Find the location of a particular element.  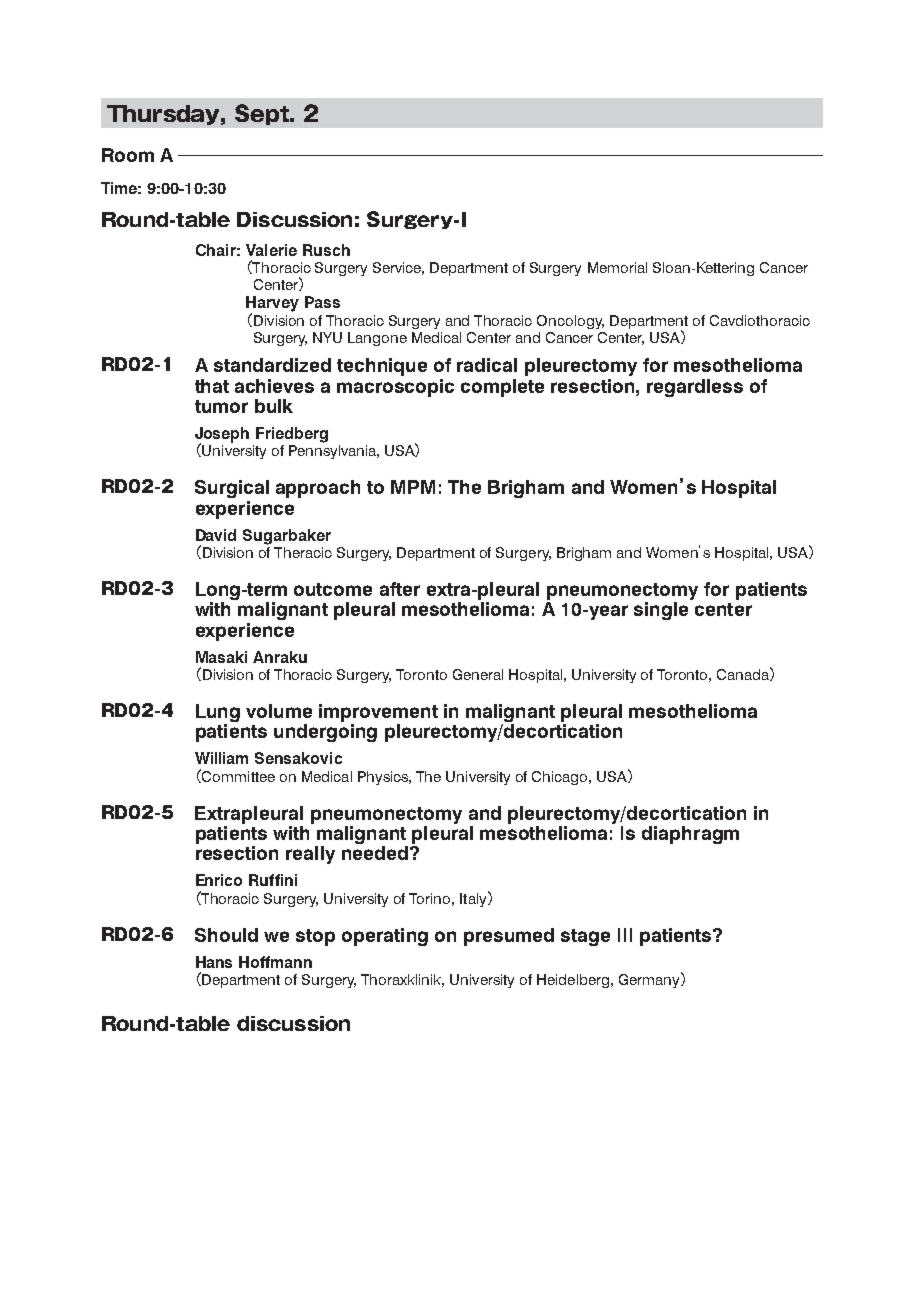

operating is located at coordinates (385, 937).
